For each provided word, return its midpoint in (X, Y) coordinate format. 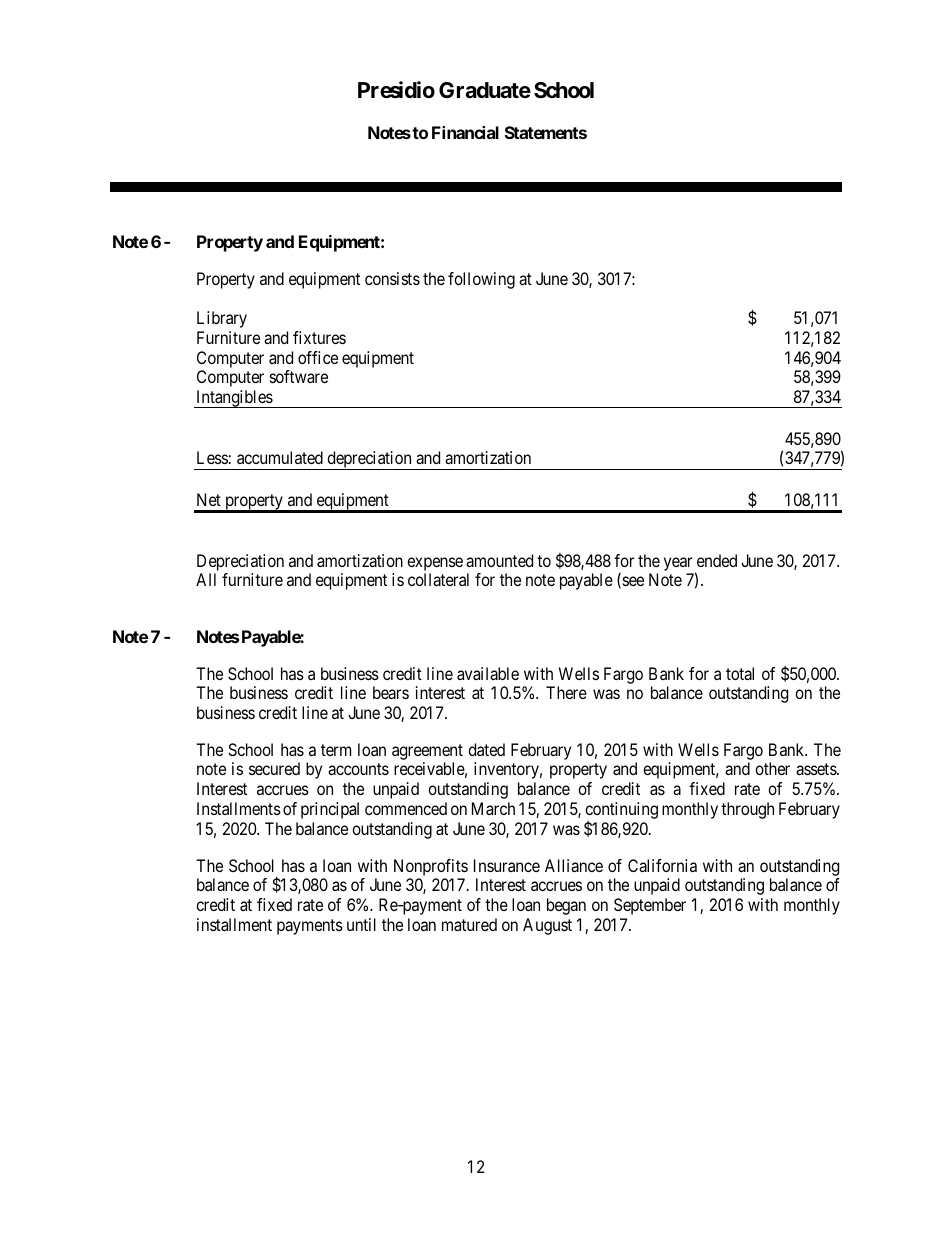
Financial (465, 132)
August (547, 926)
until (361, 924)
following (481, 280)
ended (717, 560)
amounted (499, 560)
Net (209, 499)
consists (392, 278)
